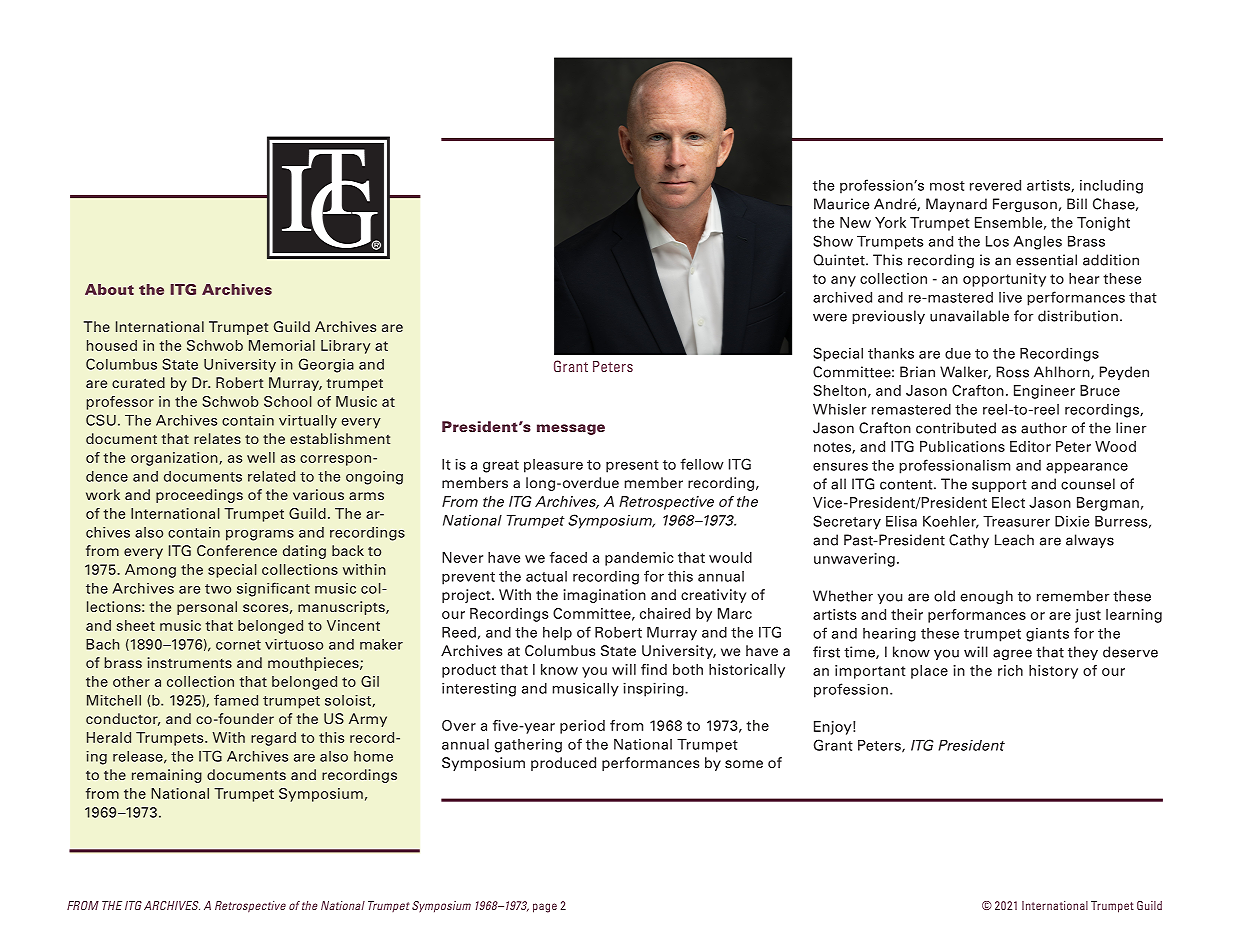 Image resolution: width=1233 pixels, height=952 pixels. I want to click on Maurice, so click(841, 204).
